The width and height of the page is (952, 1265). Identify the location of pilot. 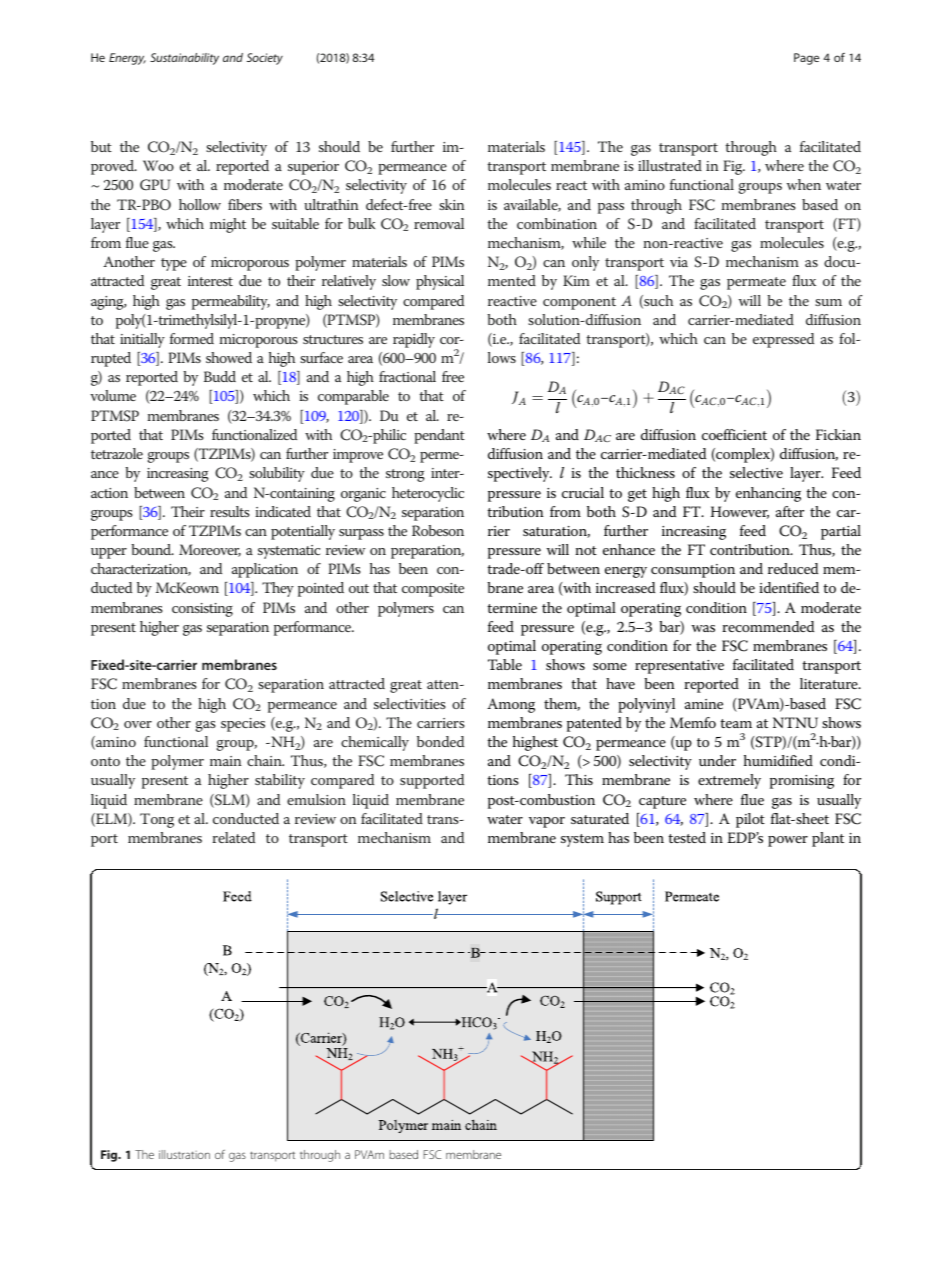
(750, 820).
